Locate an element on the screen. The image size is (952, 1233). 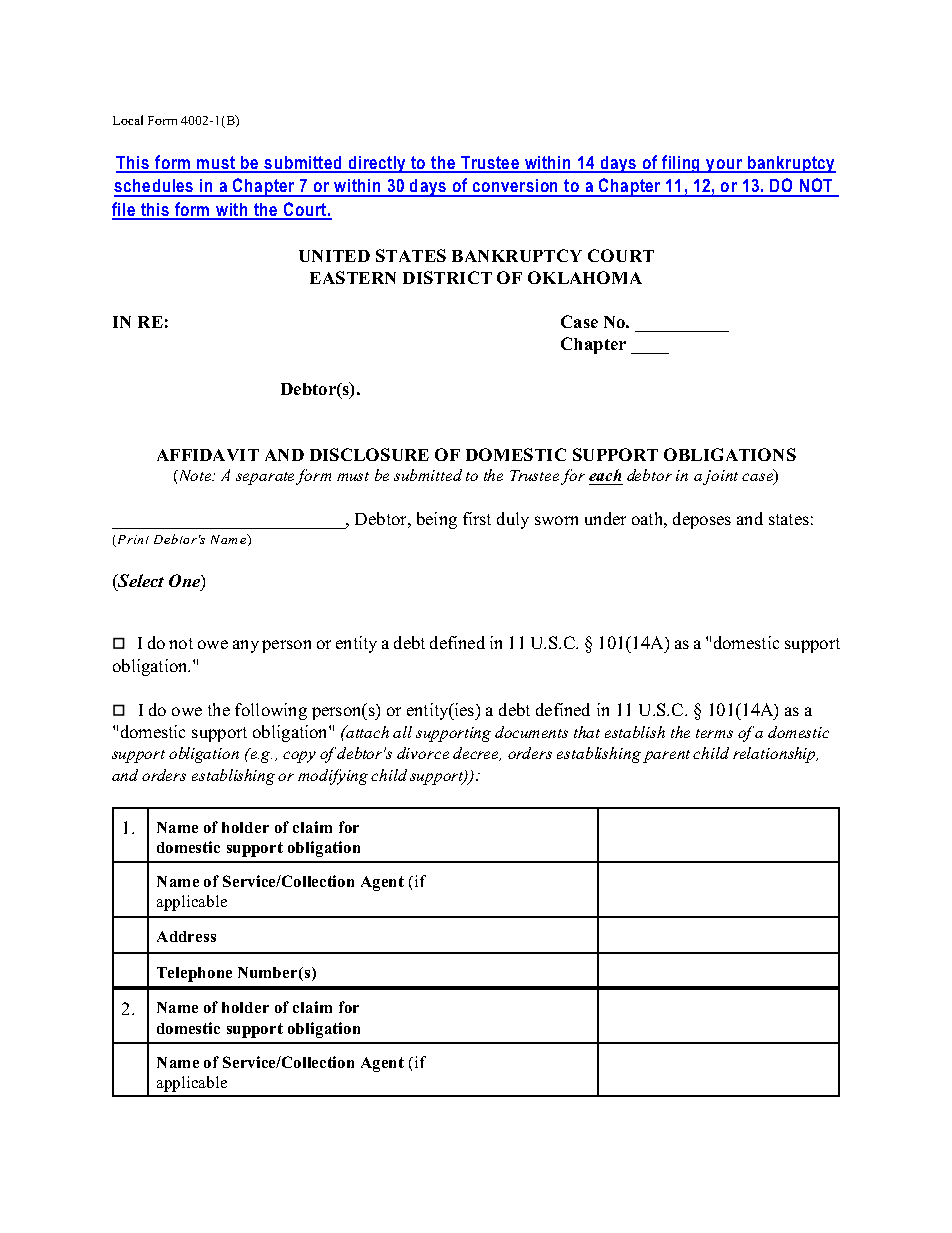
joint is located at coordinates (720, 477).
